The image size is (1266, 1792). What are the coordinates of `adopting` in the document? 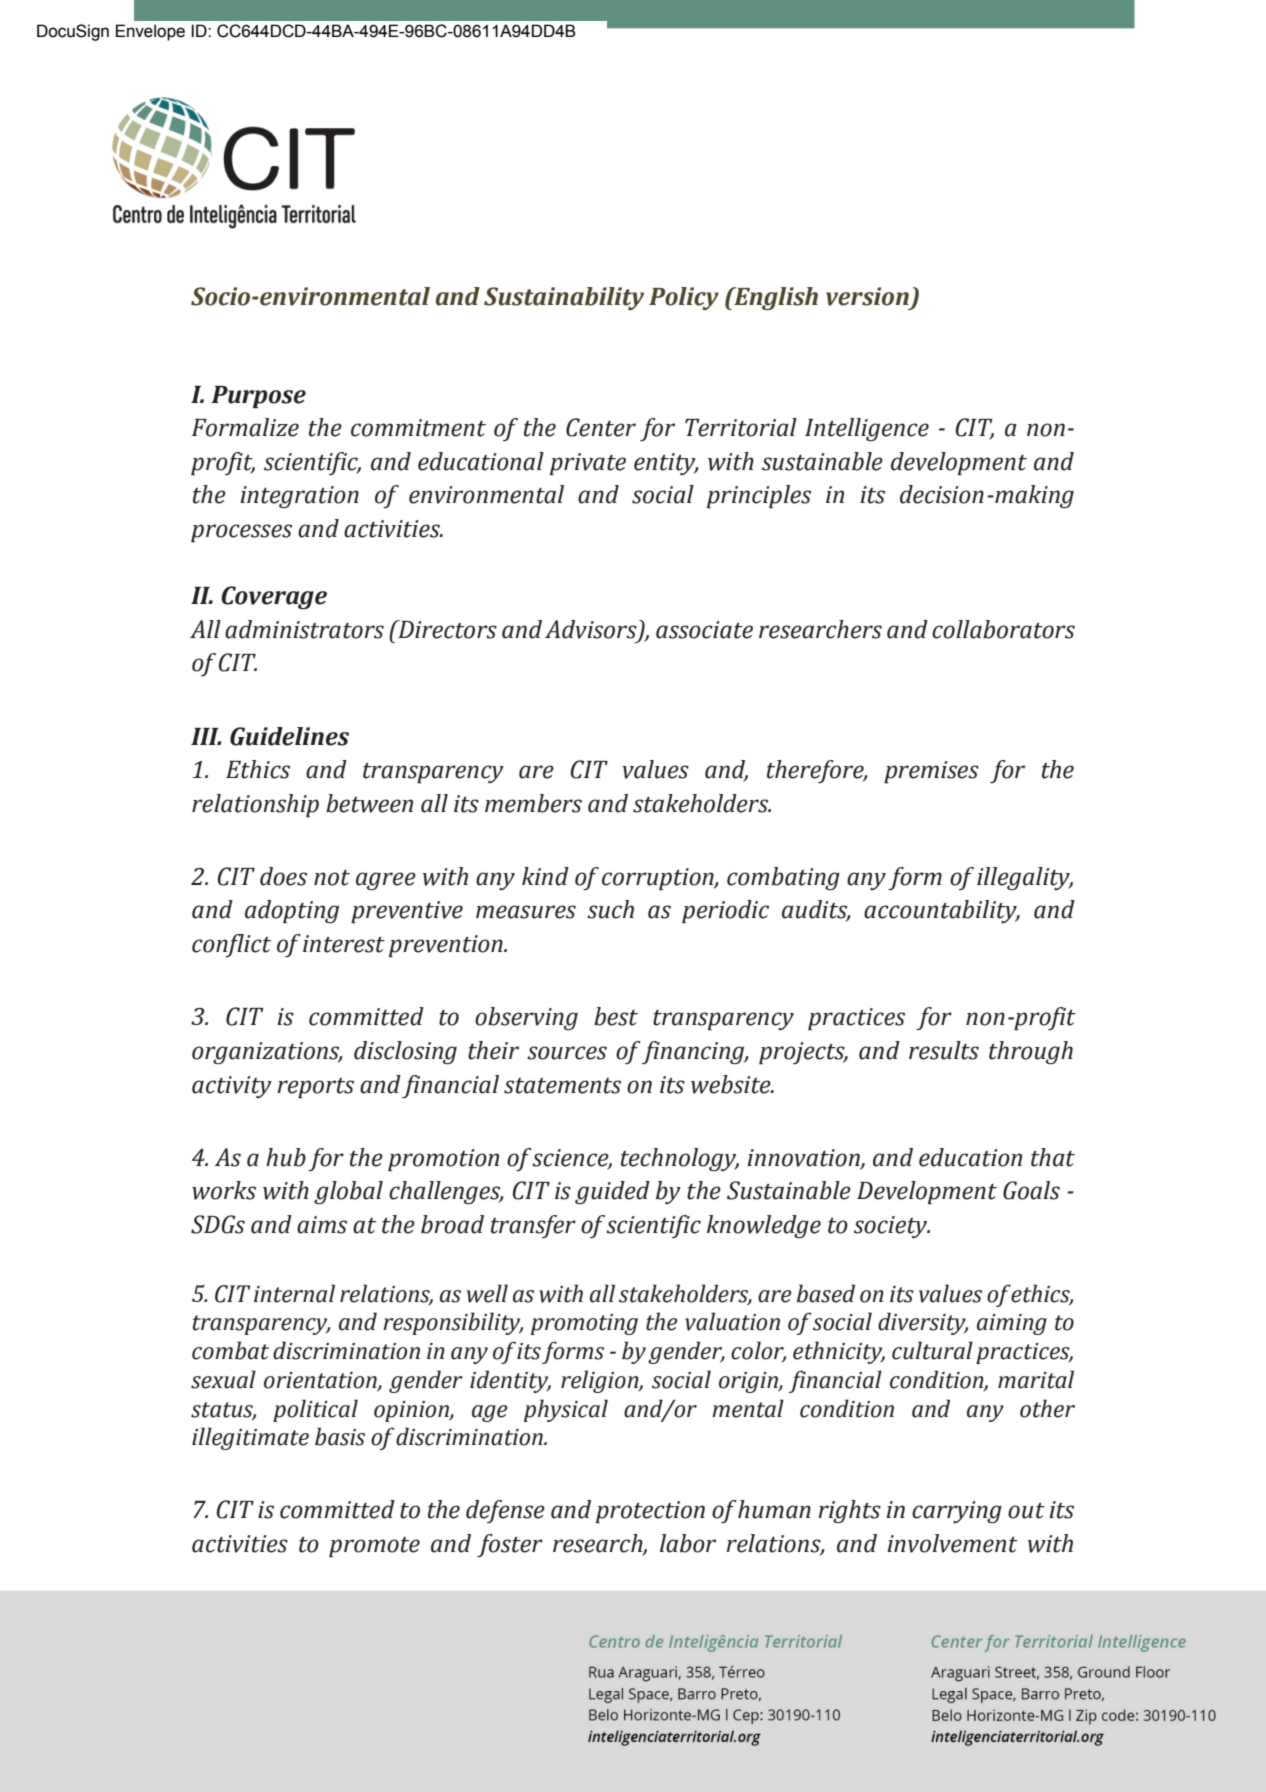 It's located at (292, 912).
